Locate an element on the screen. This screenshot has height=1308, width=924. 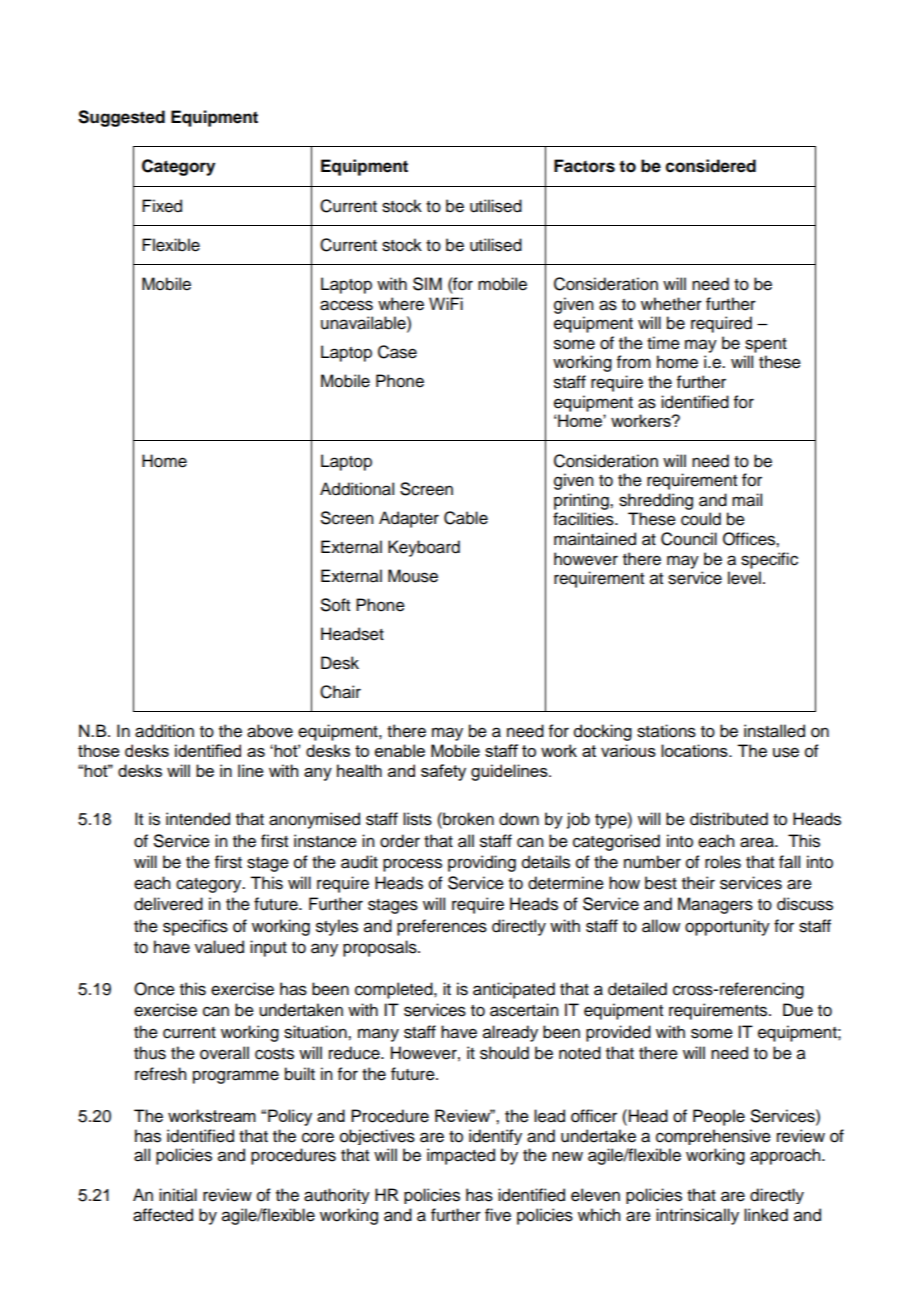
opportunity is located at coordinates (727, 927).
